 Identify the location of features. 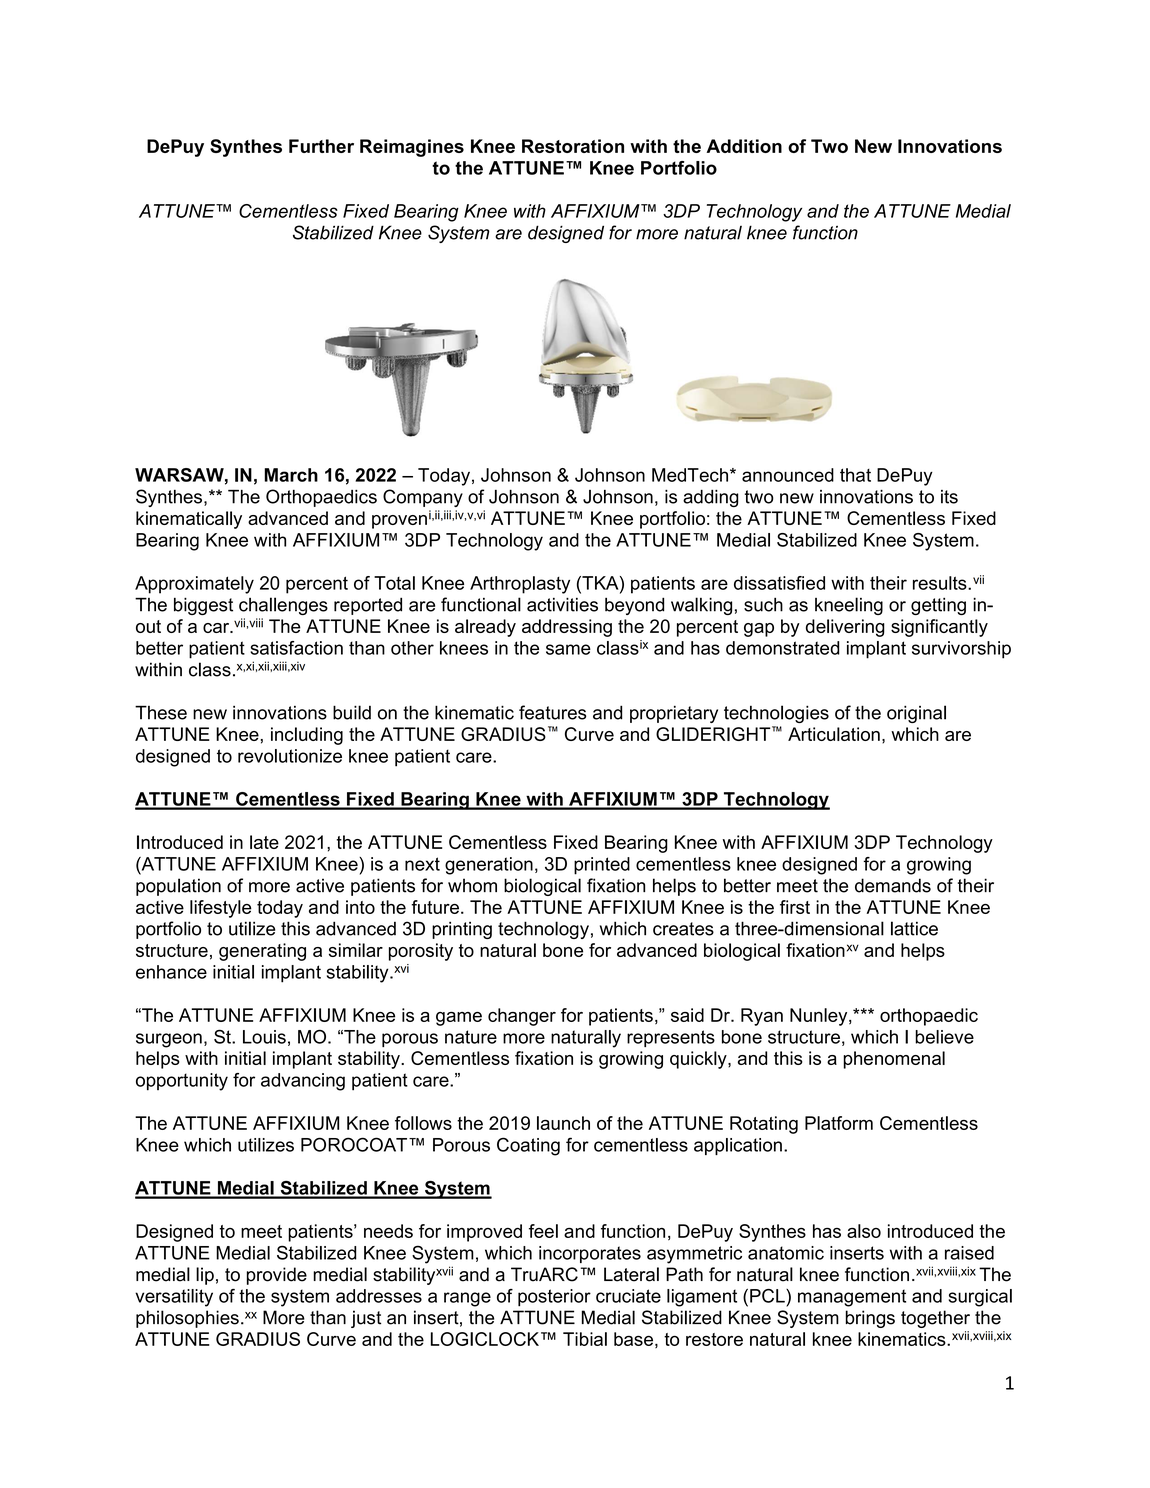
(552, 712).
